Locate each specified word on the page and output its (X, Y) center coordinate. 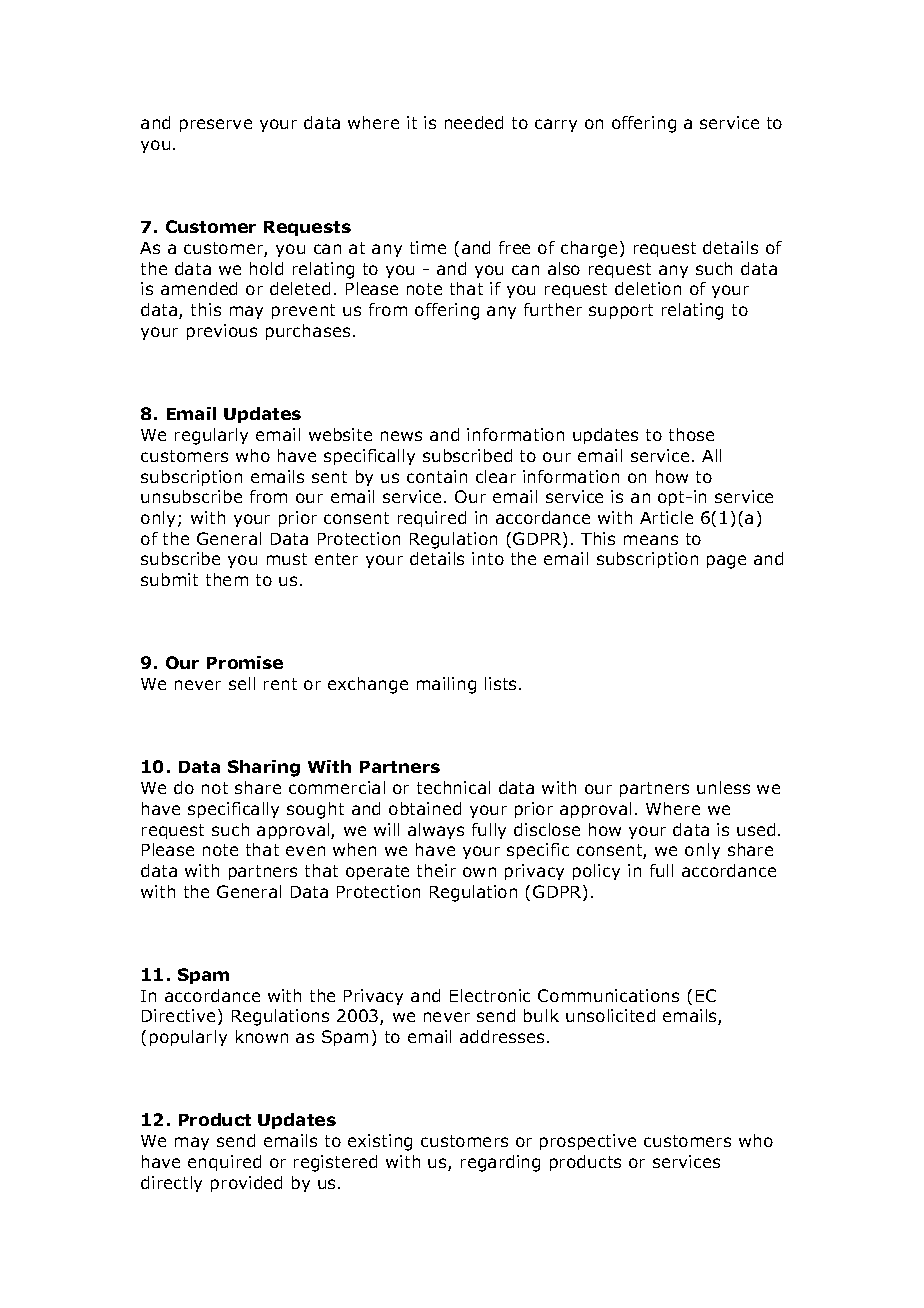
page (726, 562)
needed (474, 122)
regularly (211, 436)
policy (596, 872)
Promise (245, 662)
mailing (446, 685)
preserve (216, 125)
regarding (500, 1163)
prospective (588, 1142)
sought (315, 810)
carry (556, 125)
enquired (224, 1163)
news (401, 436)
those (691, 434)
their (436, 870)
